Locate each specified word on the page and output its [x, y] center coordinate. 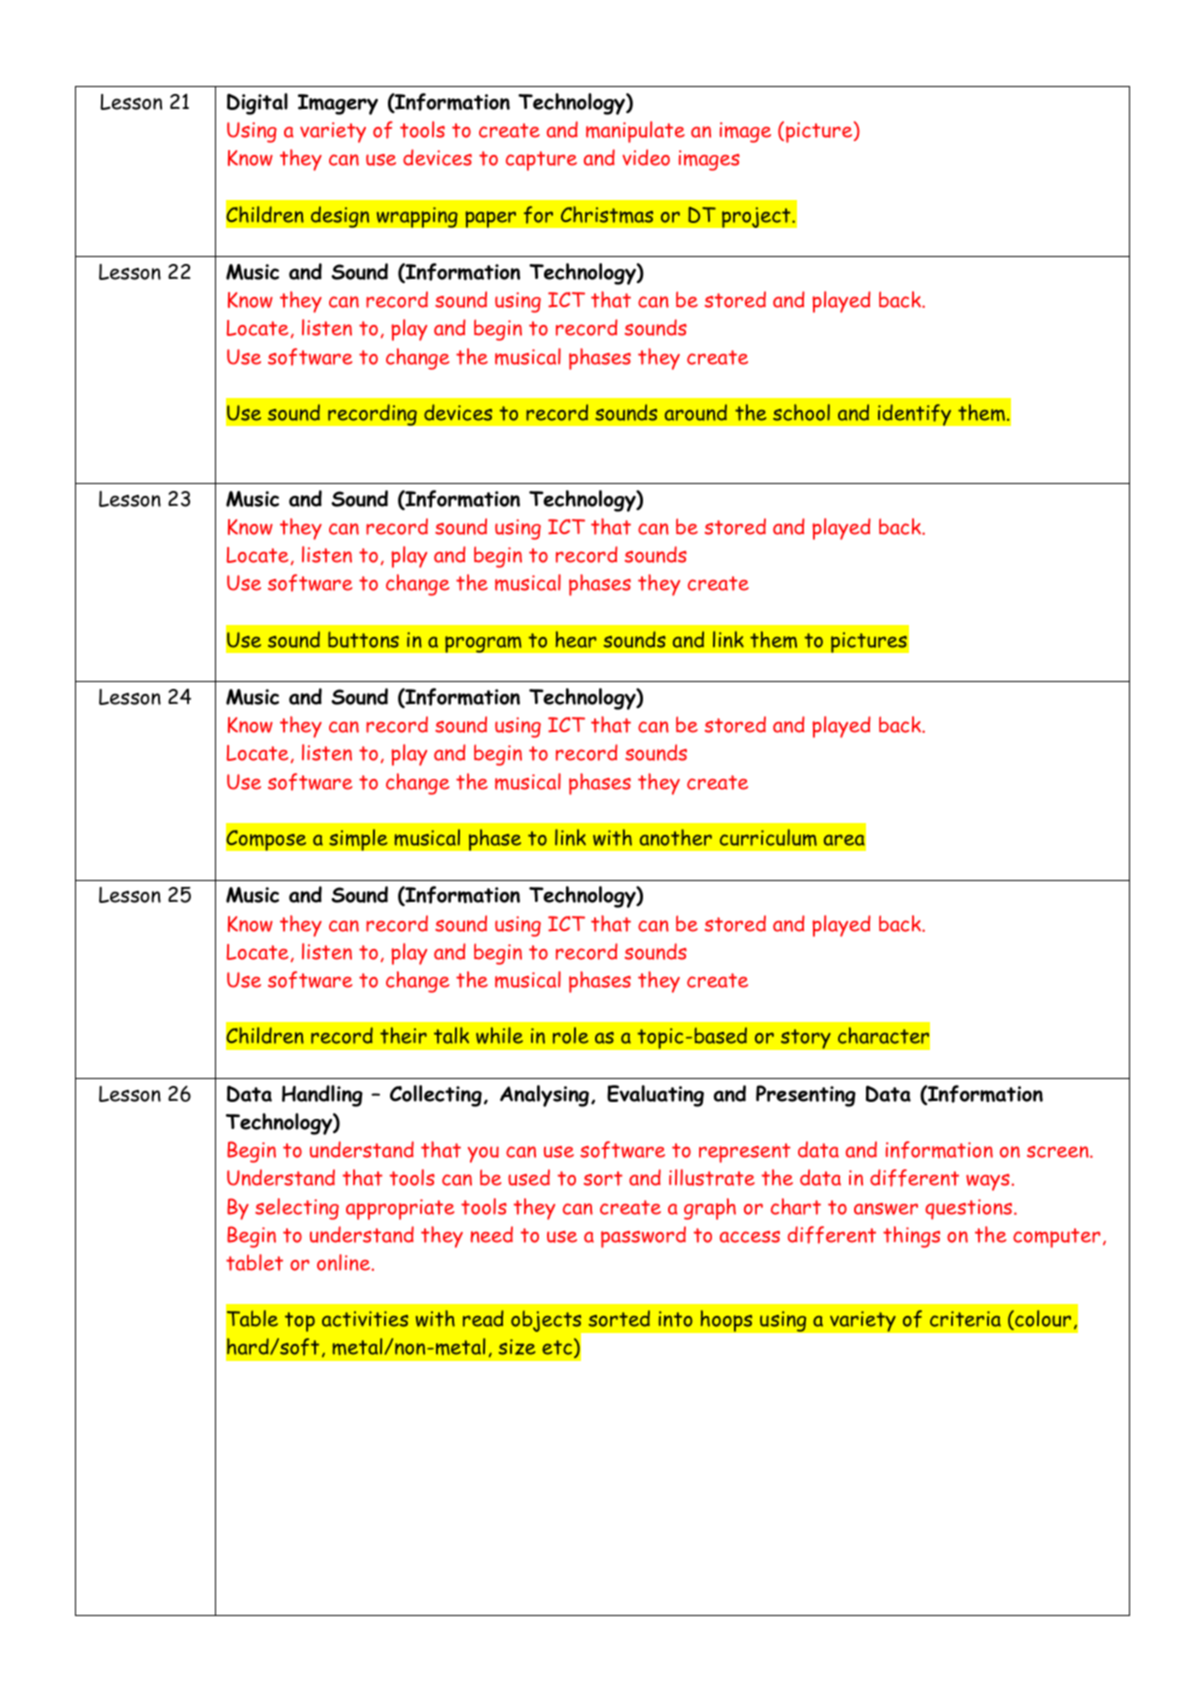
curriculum [768, 837]
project [757, 217]
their [403, 1035]
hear [576, 639]
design [340, 217]
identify [914, 415]
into [675, 1319]
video [646, 157]
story [805, 1039]
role [570, 1035]
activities [365, 1319]
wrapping [417, 217]
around [696, 412]
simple [358, 840]
